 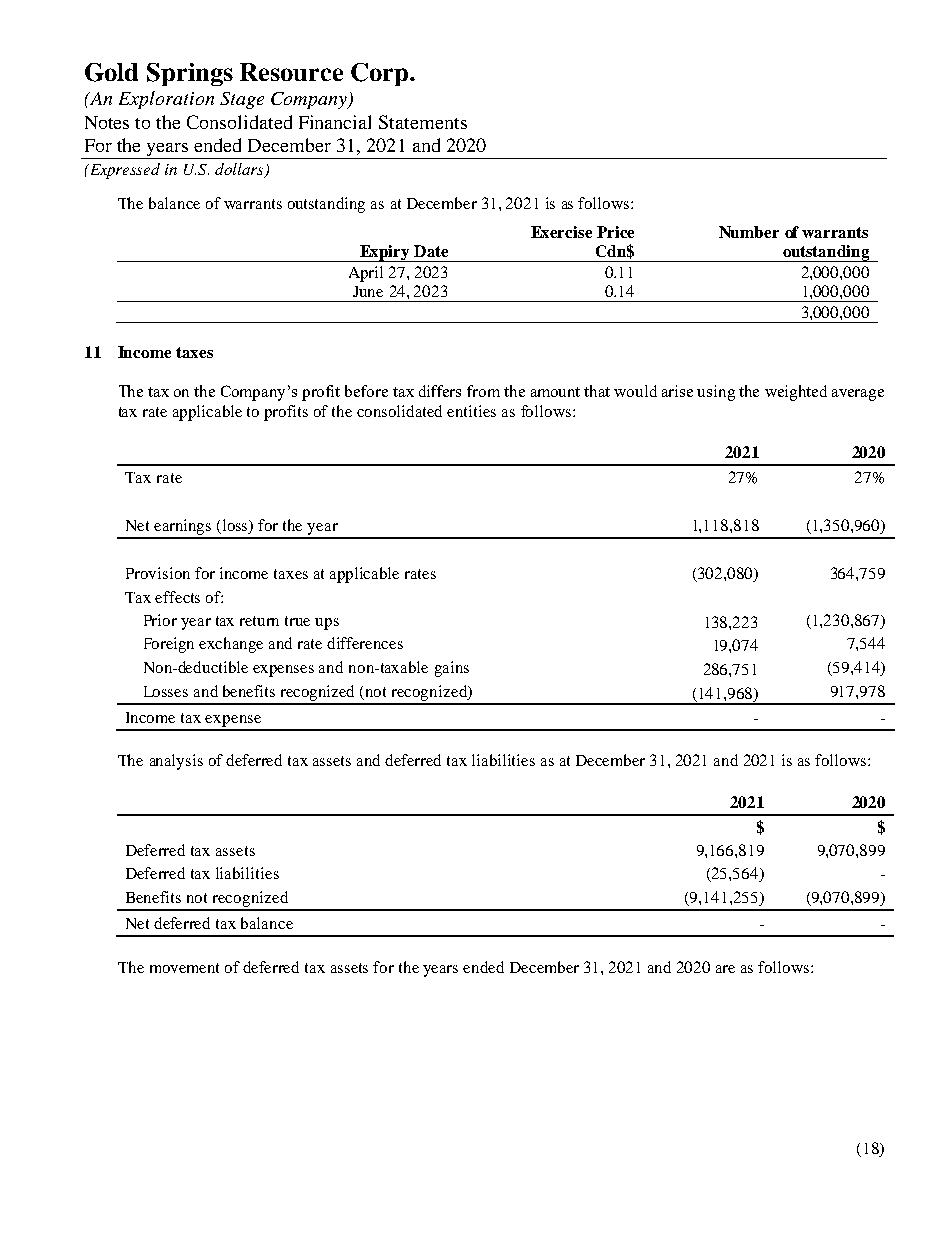 What do you see at coordinates (166, 100) in the screenshot?
I see `Exploration` at bounding box center [166, 100].
